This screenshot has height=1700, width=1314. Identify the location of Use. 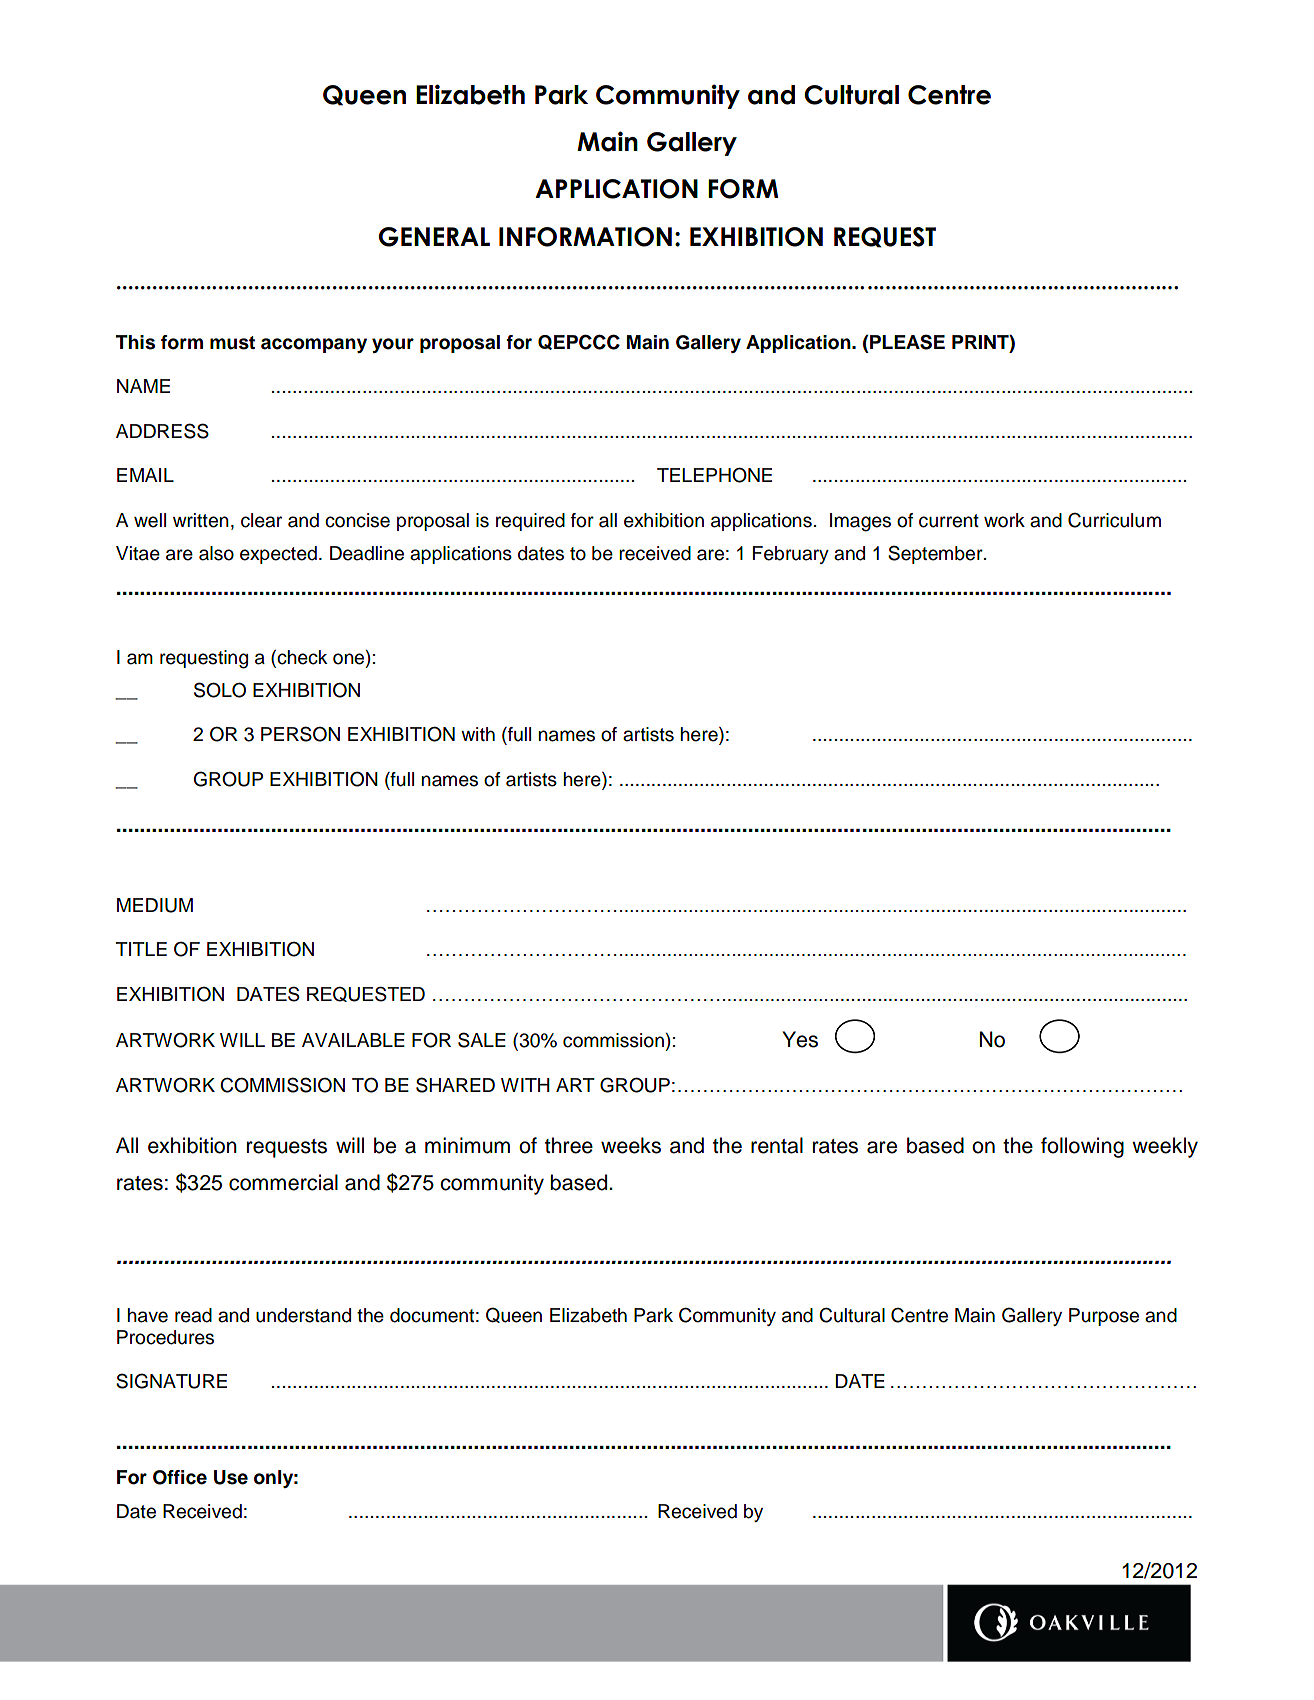
(231, 1477).
